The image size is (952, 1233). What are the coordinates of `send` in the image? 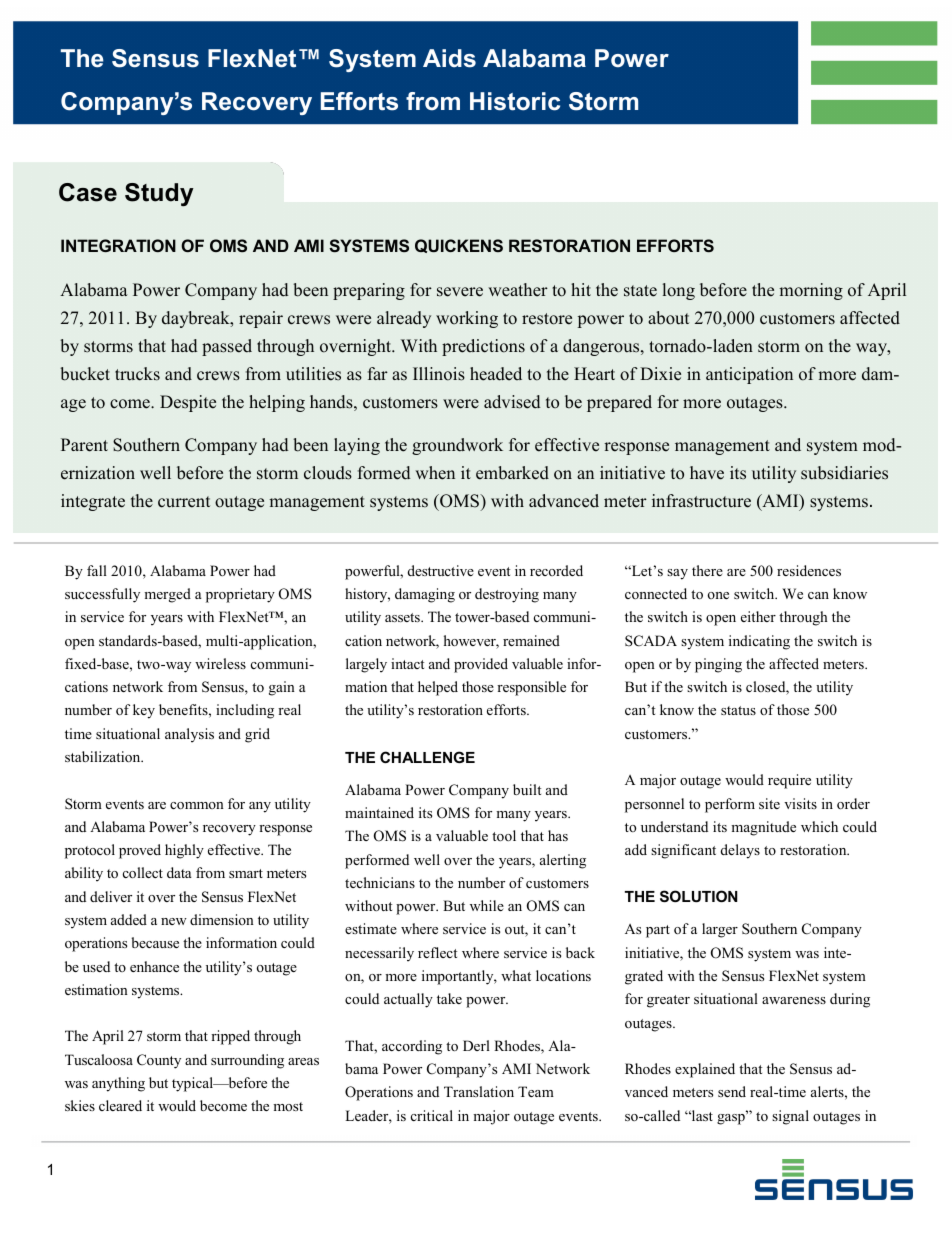 It's located at (732, 1091).
